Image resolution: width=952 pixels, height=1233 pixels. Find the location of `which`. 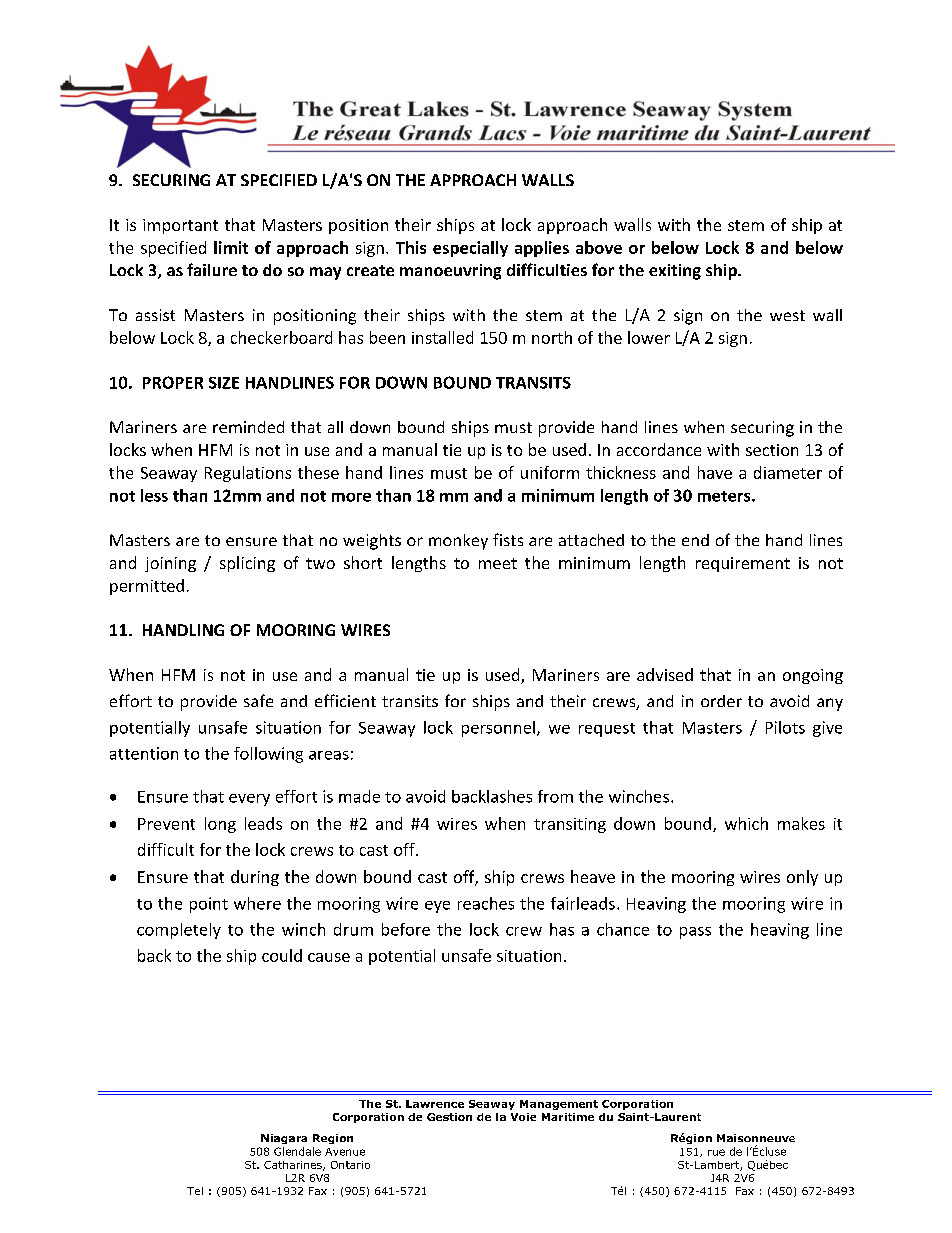

which is located at coordinates (746, 823).
